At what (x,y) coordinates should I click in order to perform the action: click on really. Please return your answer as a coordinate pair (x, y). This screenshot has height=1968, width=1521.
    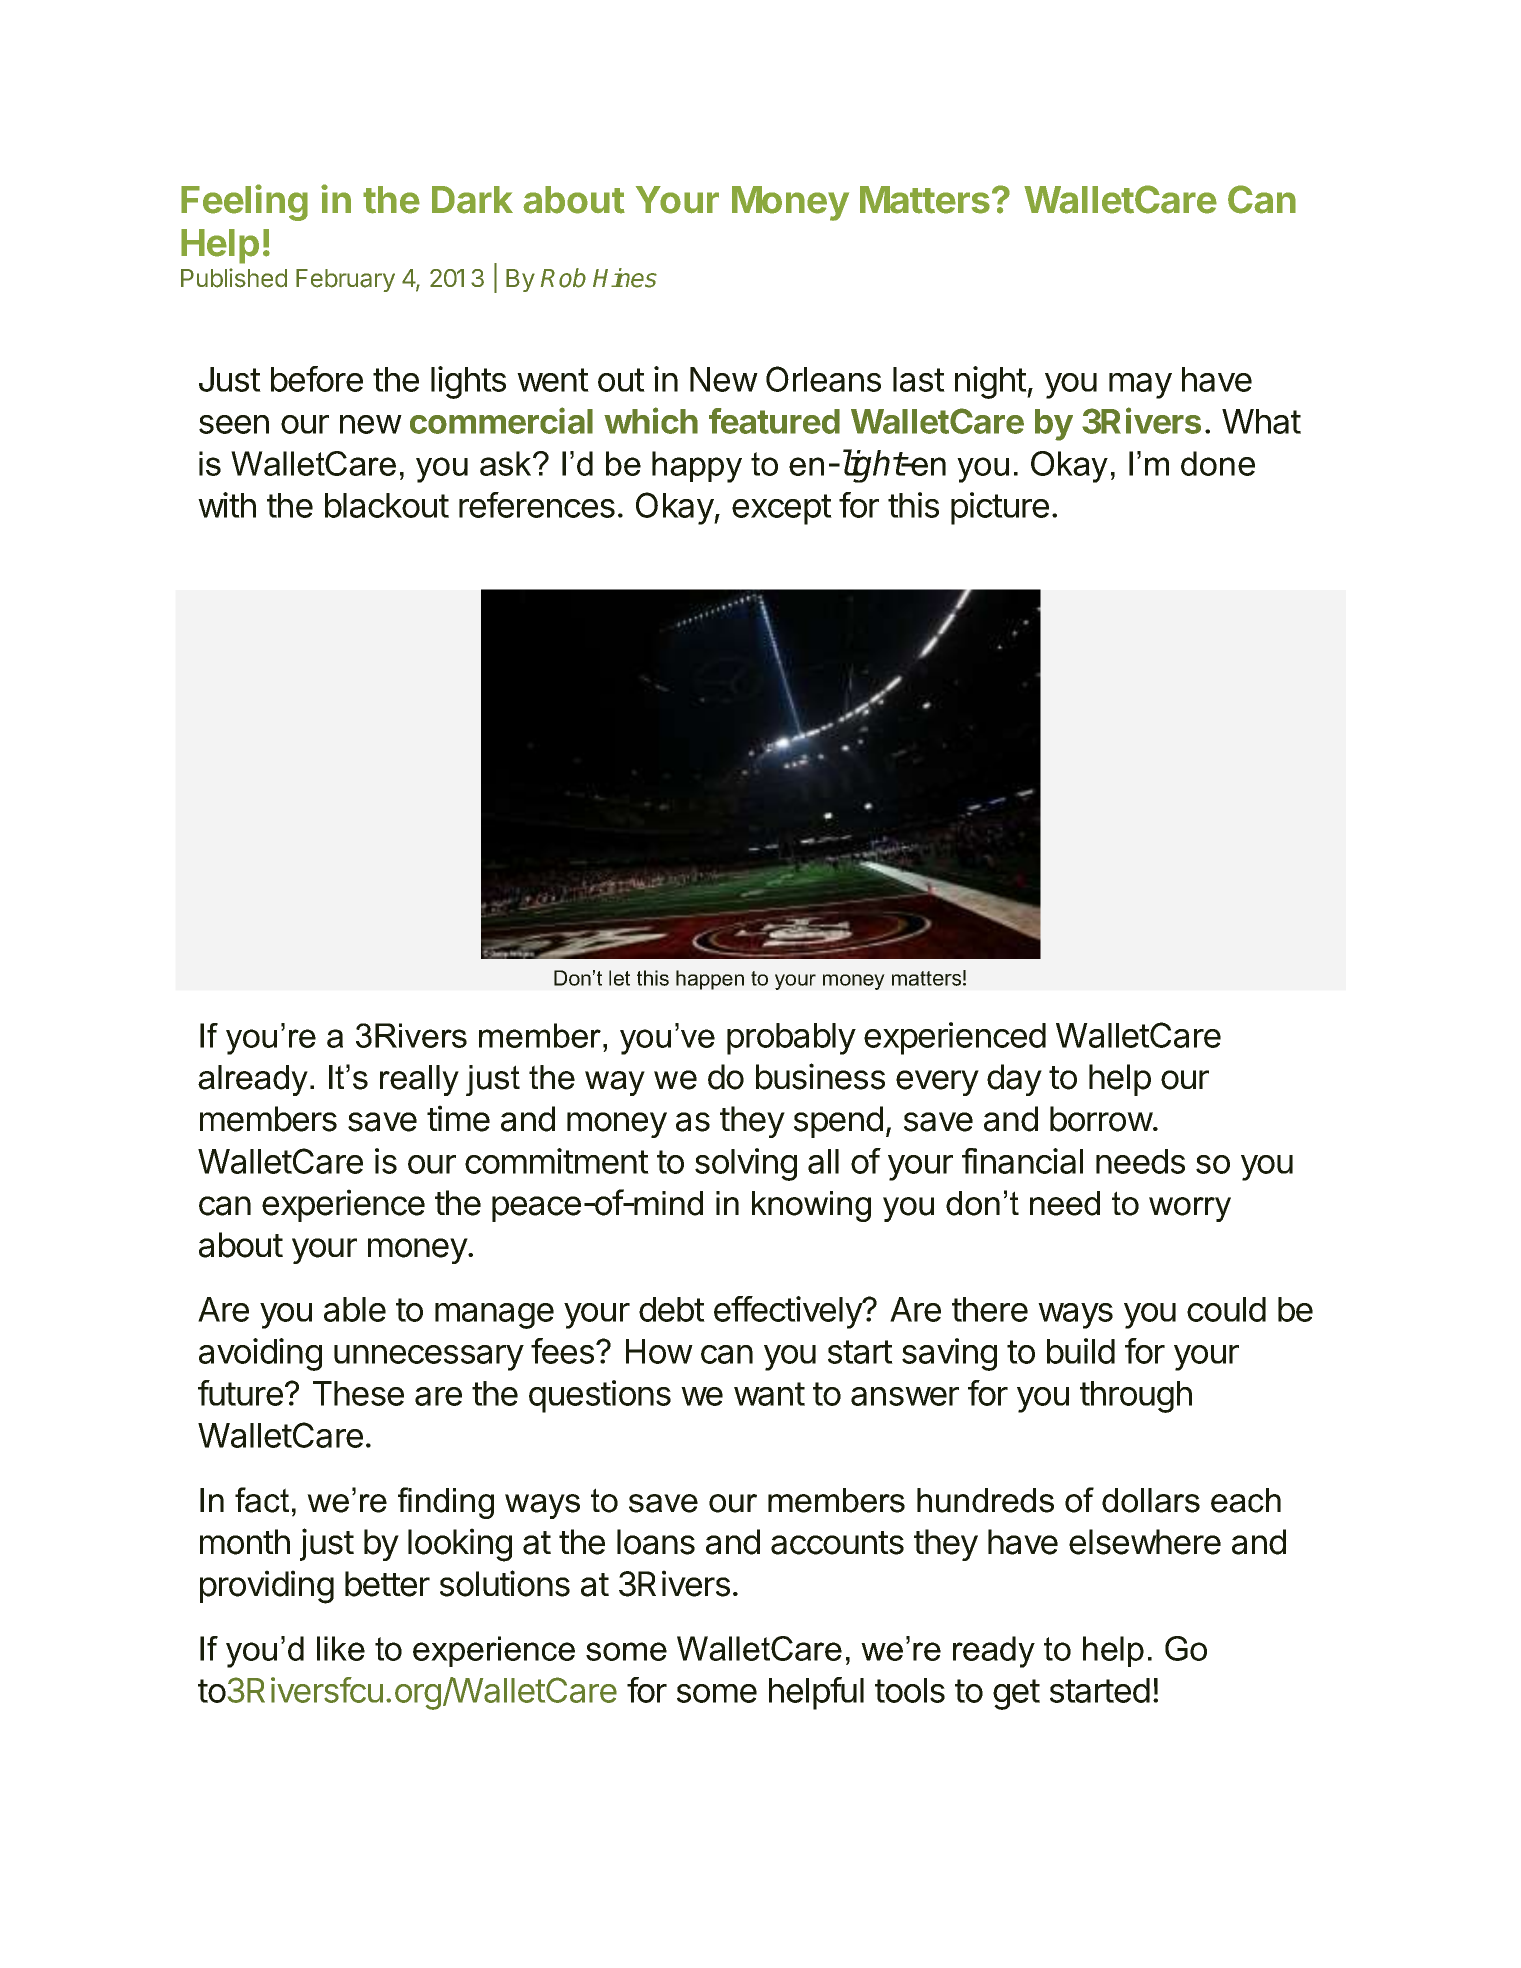
    Looking at the image, I should click on (419, 1080).
